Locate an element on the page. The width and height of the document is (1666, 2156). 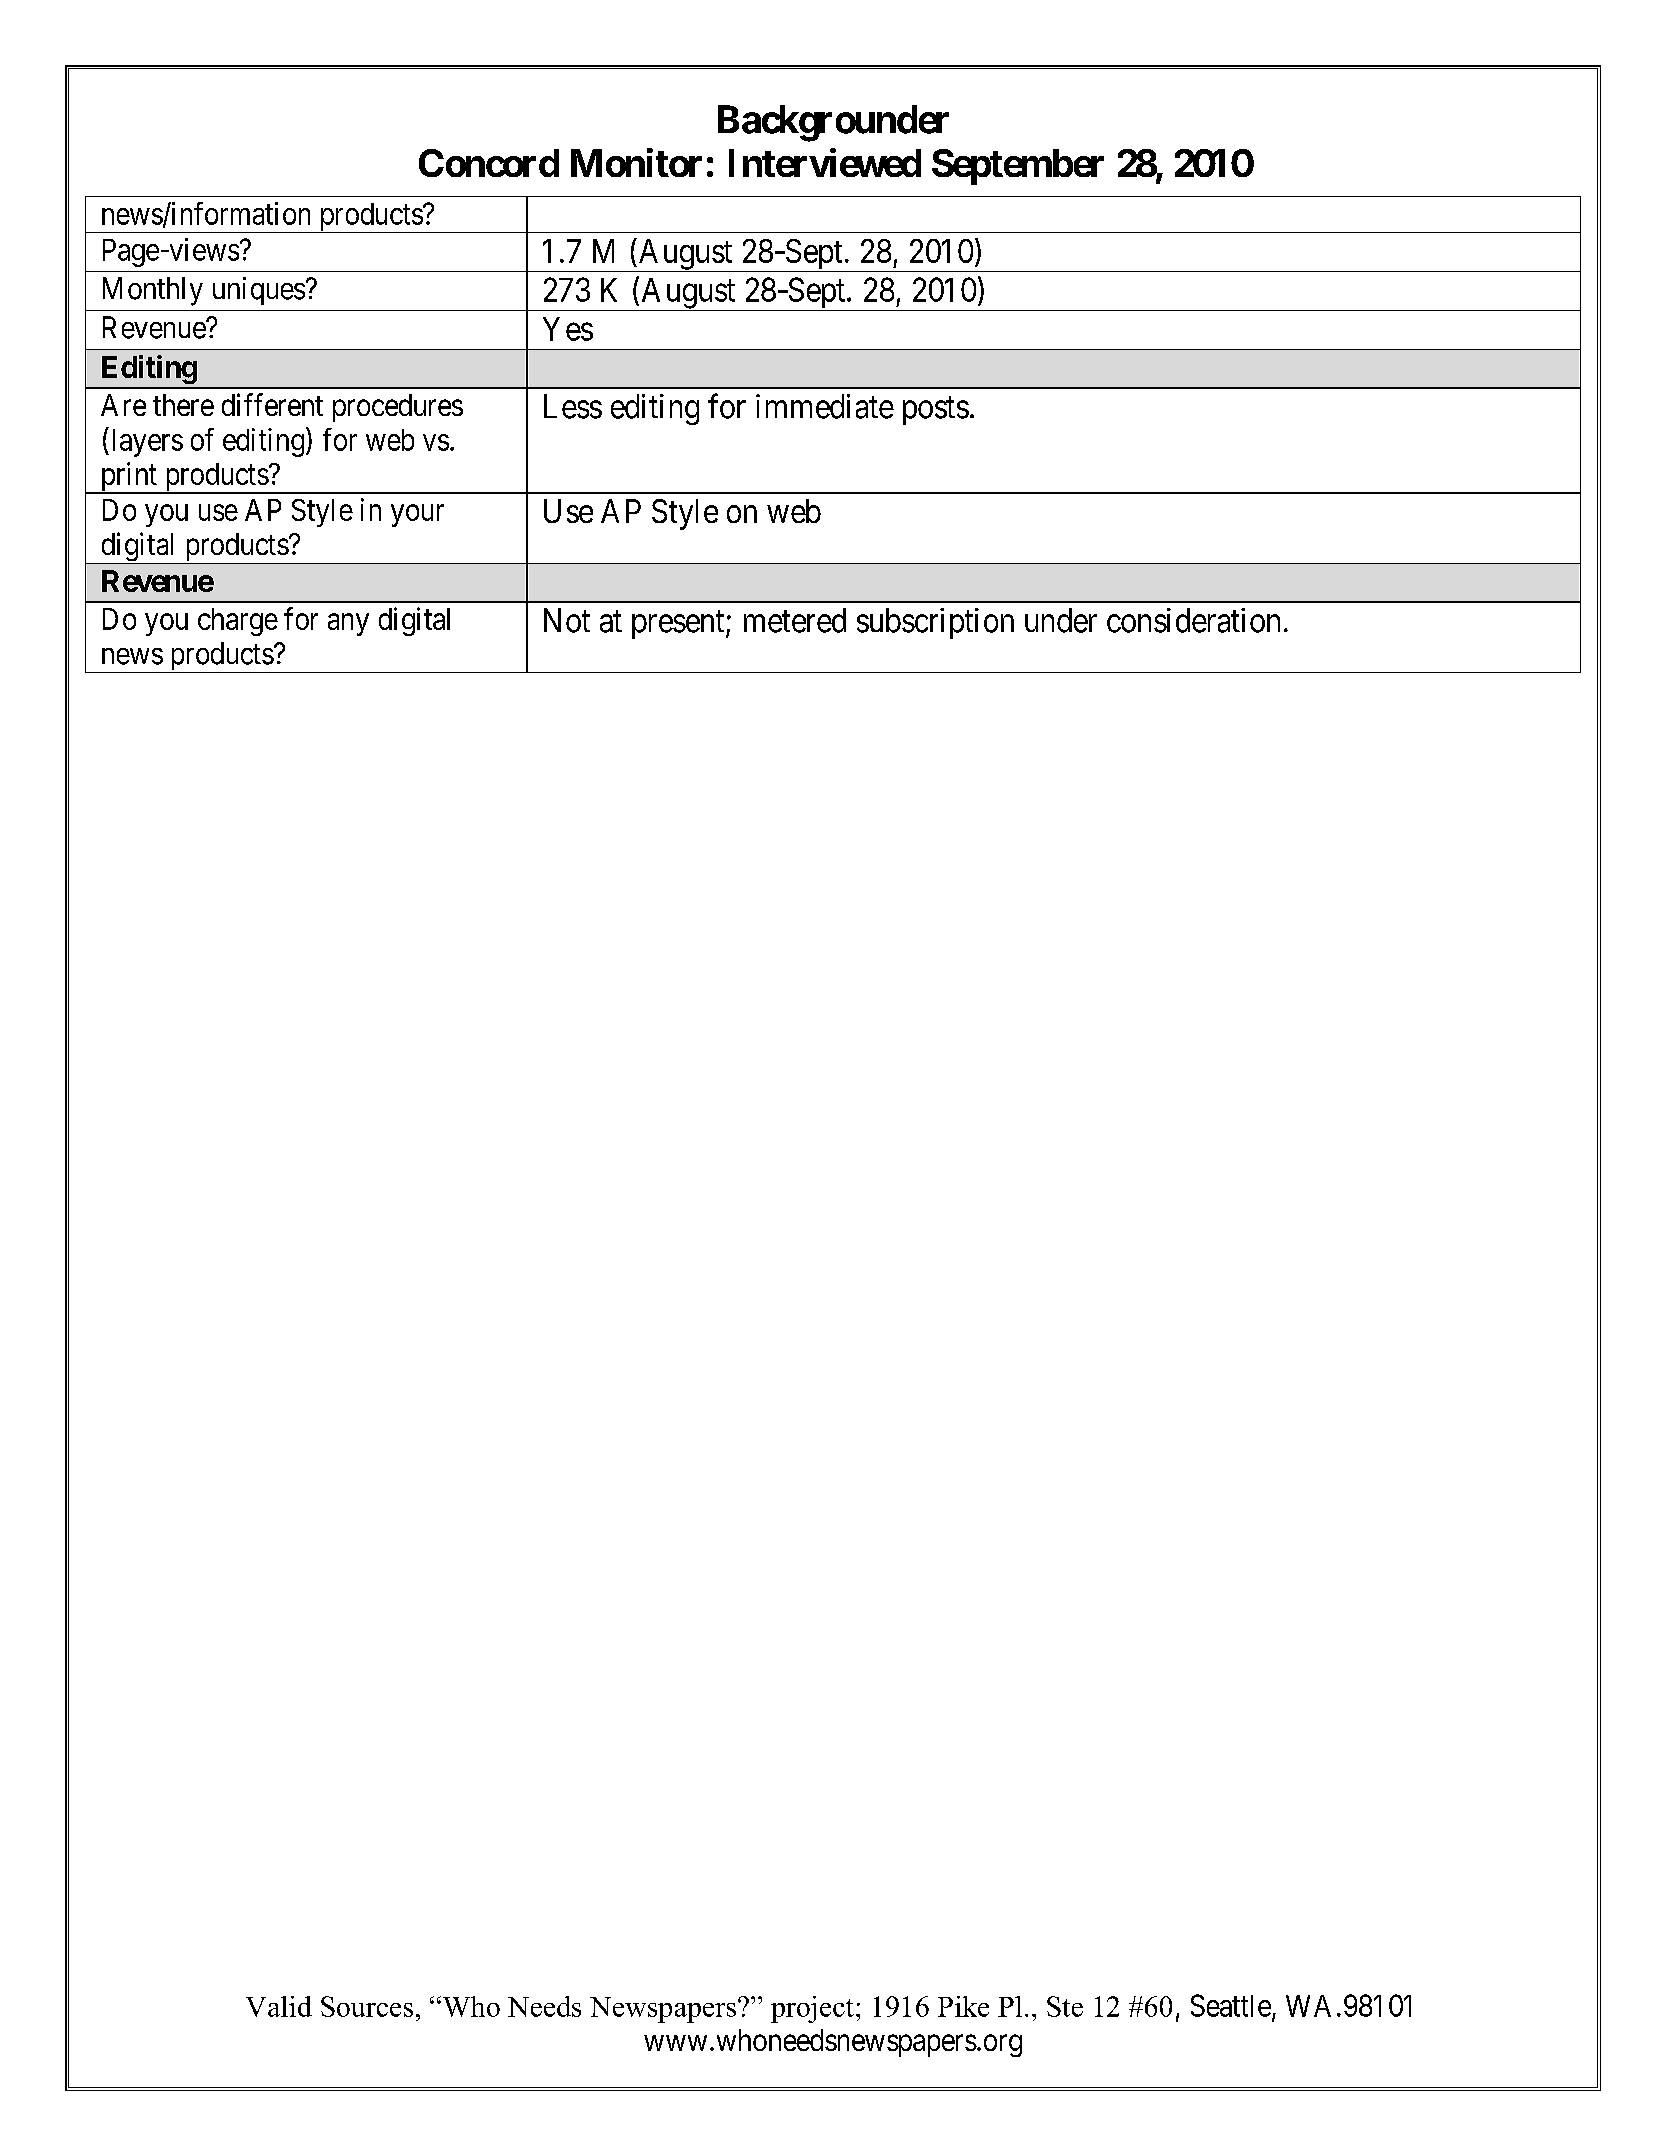
present is located at coordinates (679, 625).
